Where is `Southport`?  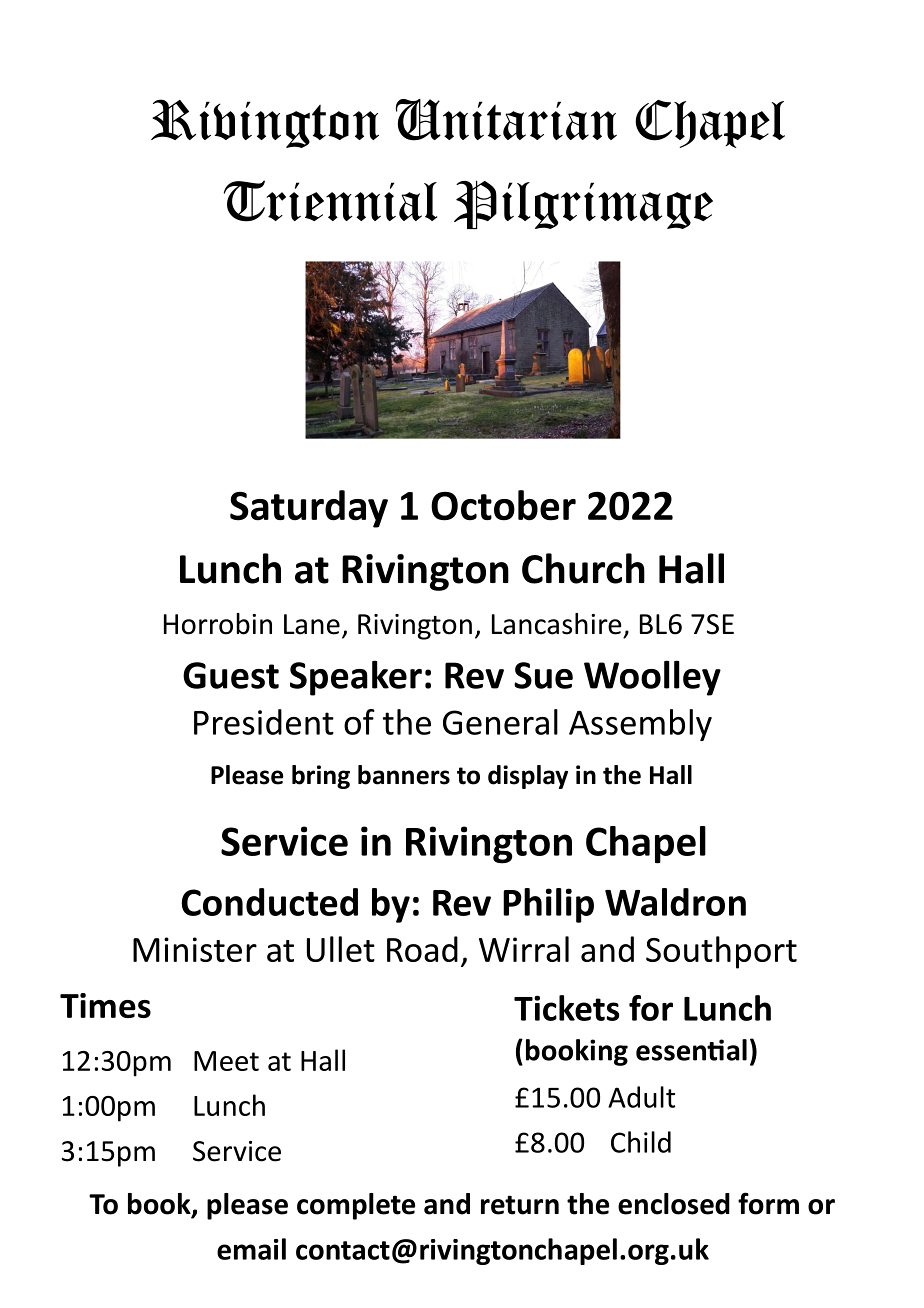
Southport is located at coordinates (721, 952).
